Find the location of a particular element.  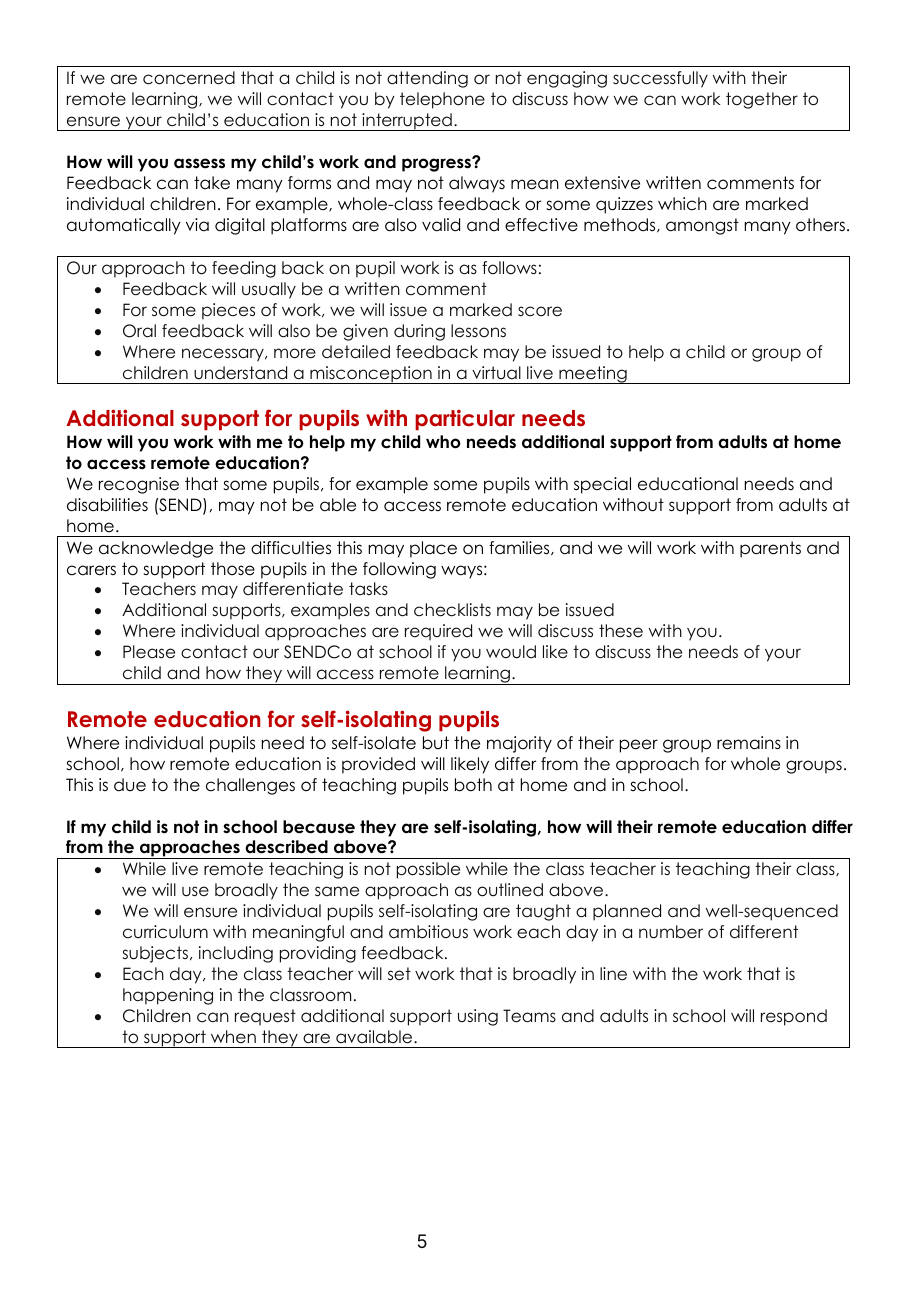

together is located at coordinates (762, 100).
